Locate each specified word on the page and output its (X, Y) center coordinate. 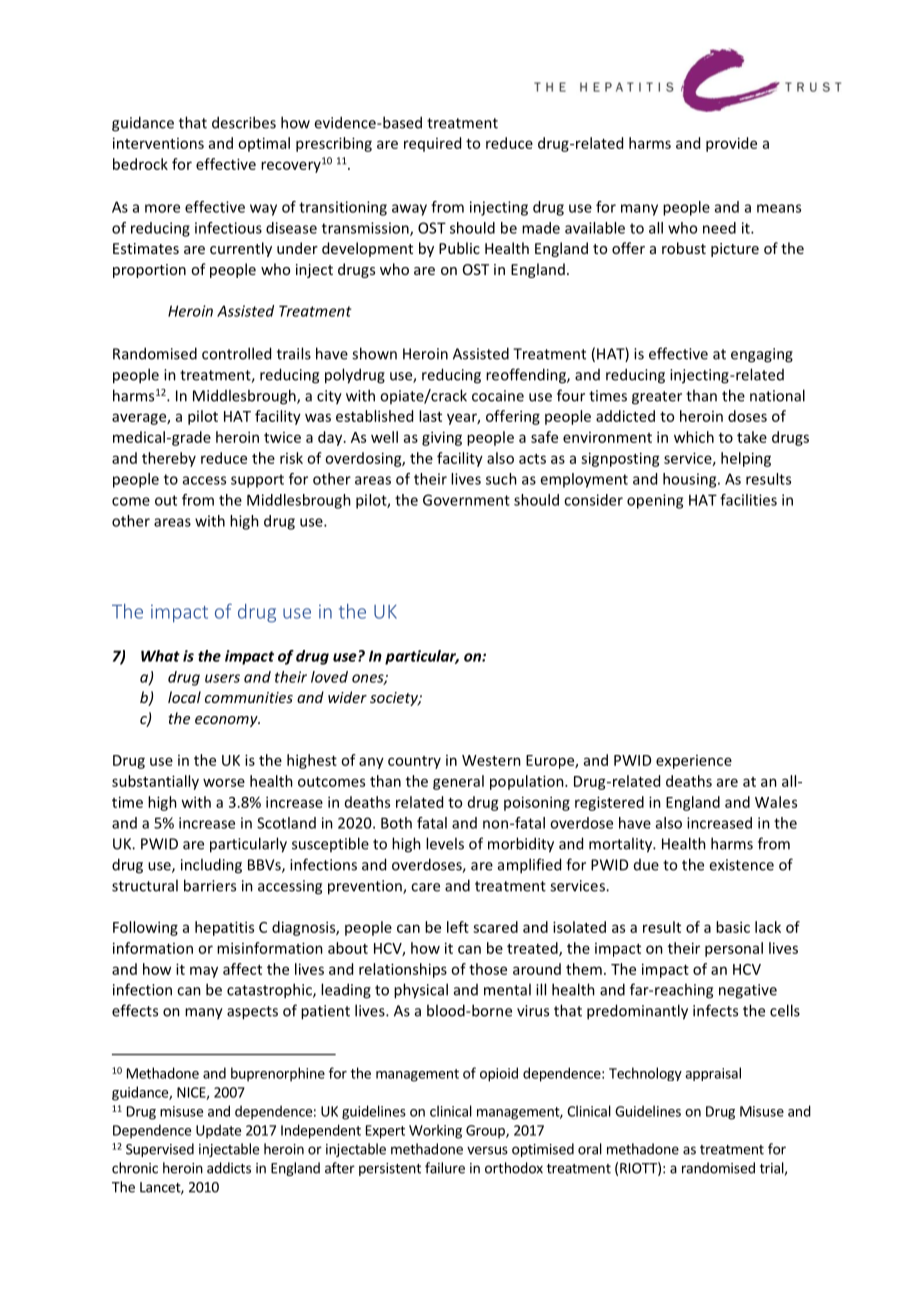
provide (731, 144)
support (257, 481)
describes (244, 122)
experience (694, 762)
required (432, 144)
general (458, 782)
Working (435, 1131)
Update (218, 1131)
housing (691, 480)
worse (224, 782)
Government (466, 500)
